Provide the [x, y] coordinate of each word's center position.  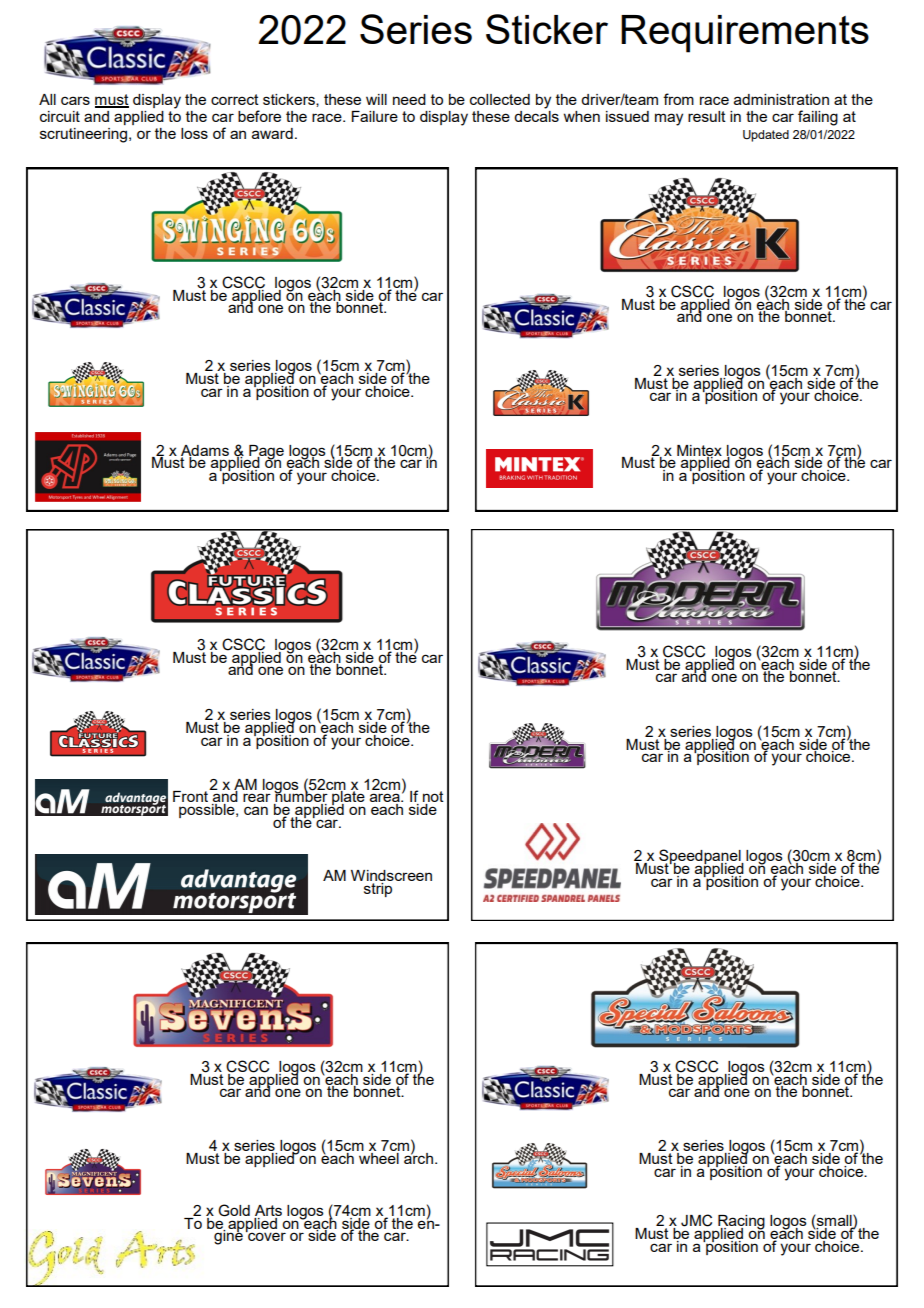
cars [75, 100]
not [433, 798]
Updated [766, 136]
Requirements [745, 34]
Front [192, 795]
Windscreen [391, 877]
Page [265, 453]
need [409, 99]
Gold [234, 1210]
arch [417, 1157]
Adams [205, 451]
